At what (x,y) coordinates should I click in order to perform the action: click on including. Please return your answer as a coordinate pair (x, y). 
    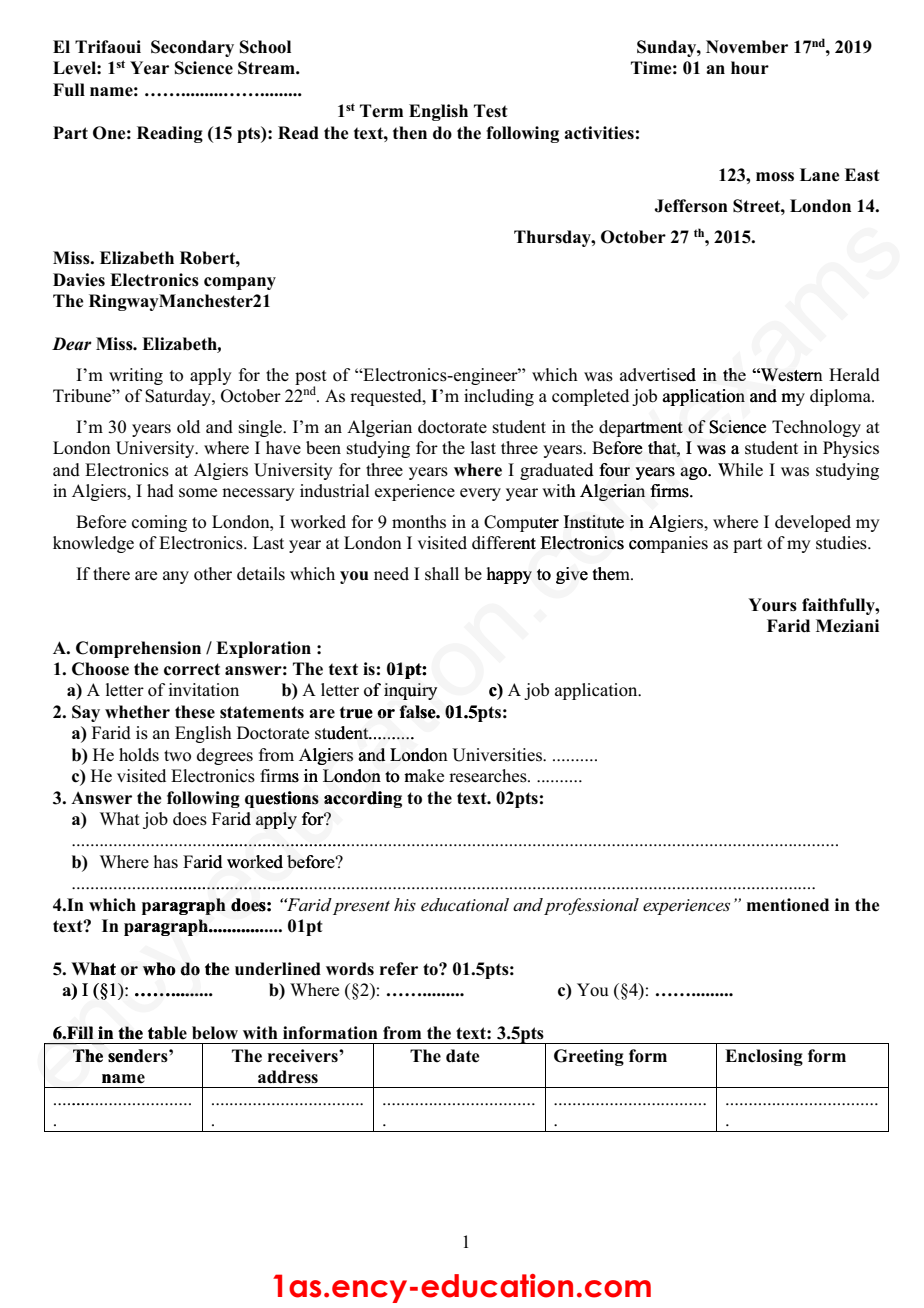
    Looking at the image, I should click on (499, 397).
